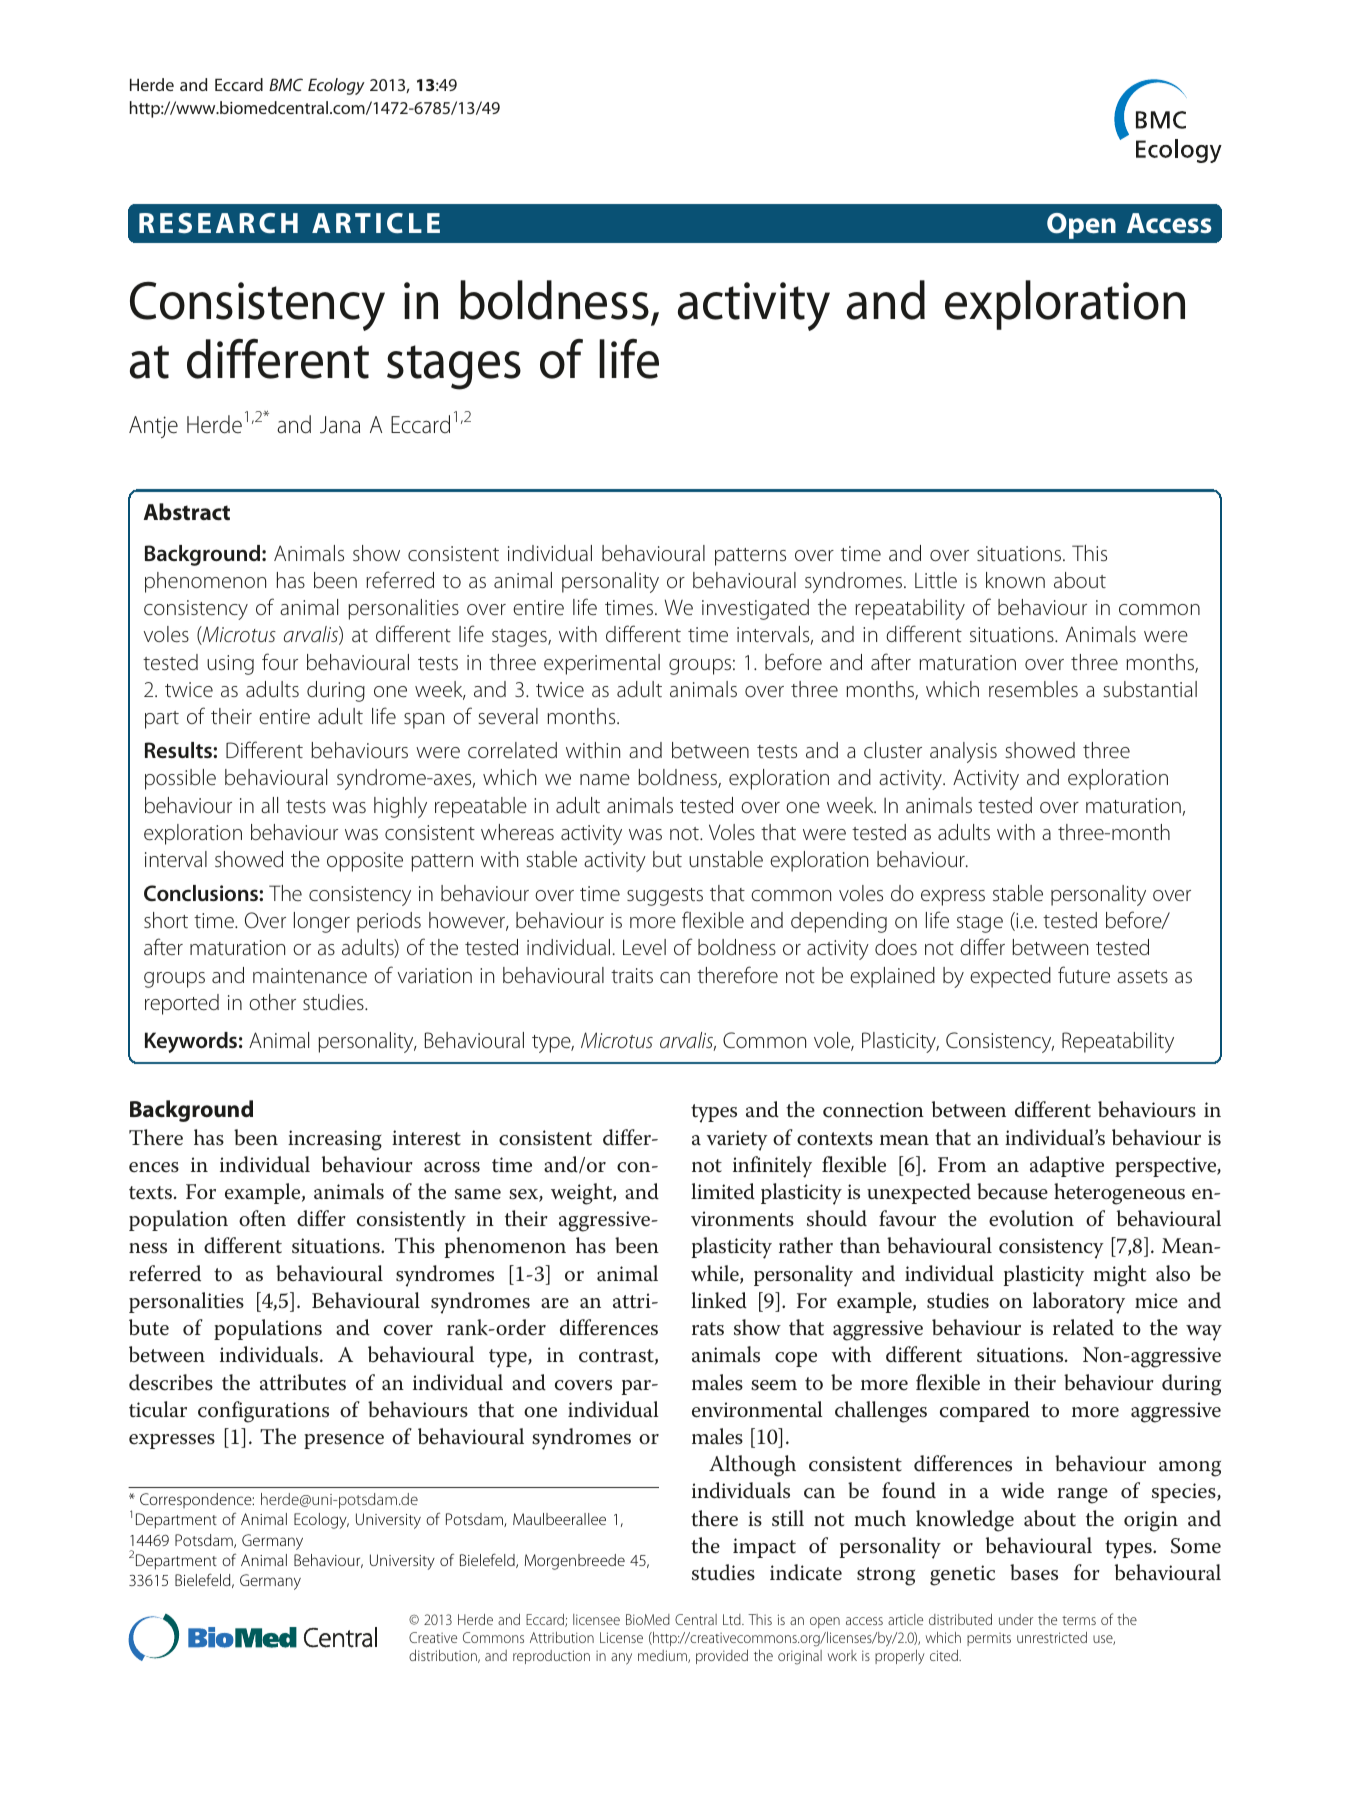  I want to click on known, so click(1015, 580).
